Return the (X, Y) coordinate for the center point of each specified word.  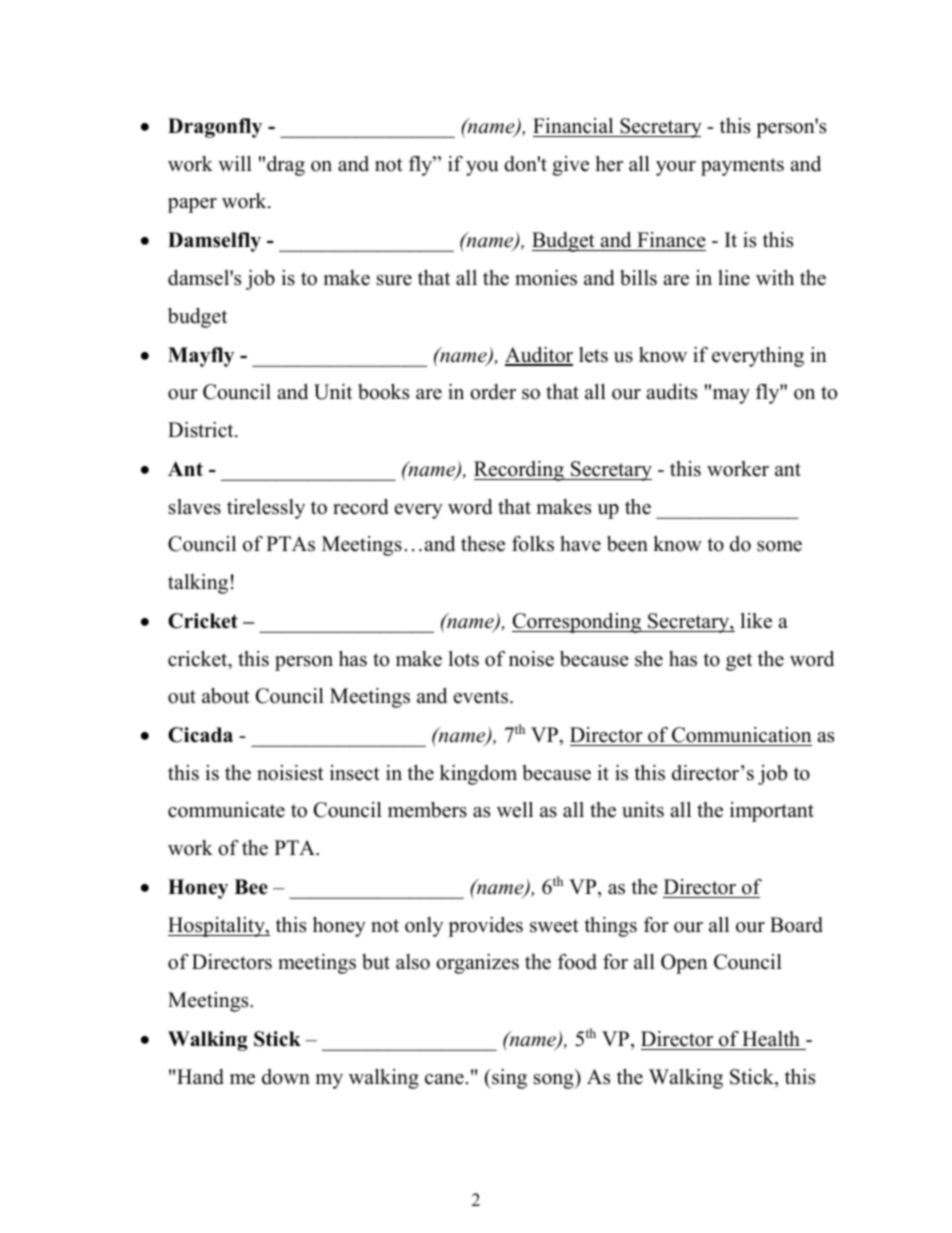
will (235, 163)
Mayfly (201, 357)
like (756, 621)
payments (742, 167)
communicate (226, 810)
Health (771, 1039)
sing (508, 1079)
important (772, 812)
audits (672, 392)
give (570, 166)
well (515, 810)
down (286, 1077)
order (493, 392)
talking (198, 584)
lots (464, 659)
